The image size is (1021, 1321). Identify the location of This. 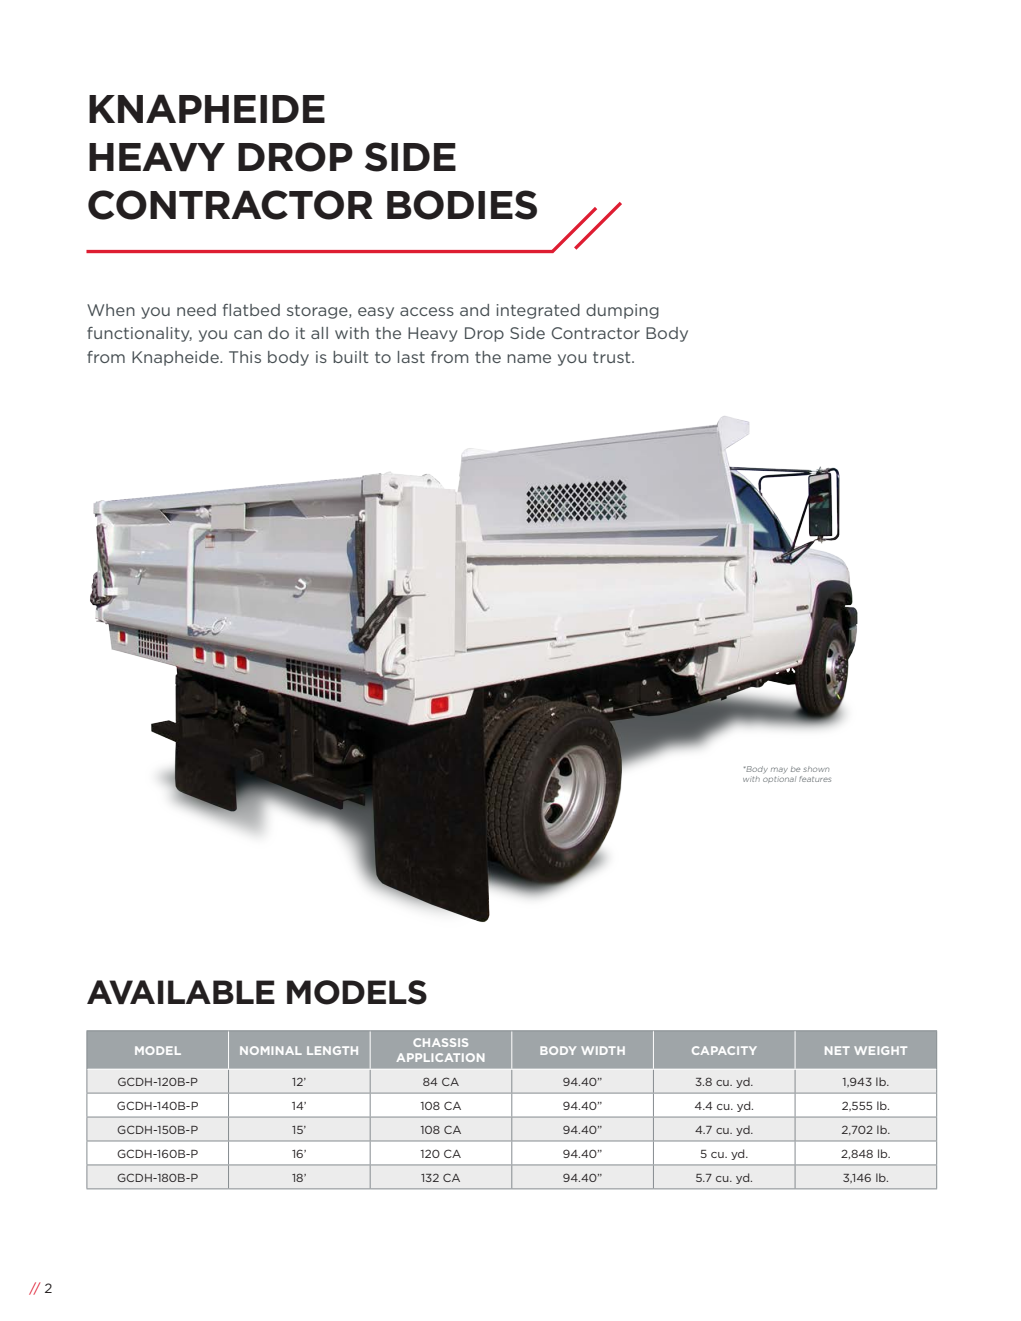
(245, 357).
